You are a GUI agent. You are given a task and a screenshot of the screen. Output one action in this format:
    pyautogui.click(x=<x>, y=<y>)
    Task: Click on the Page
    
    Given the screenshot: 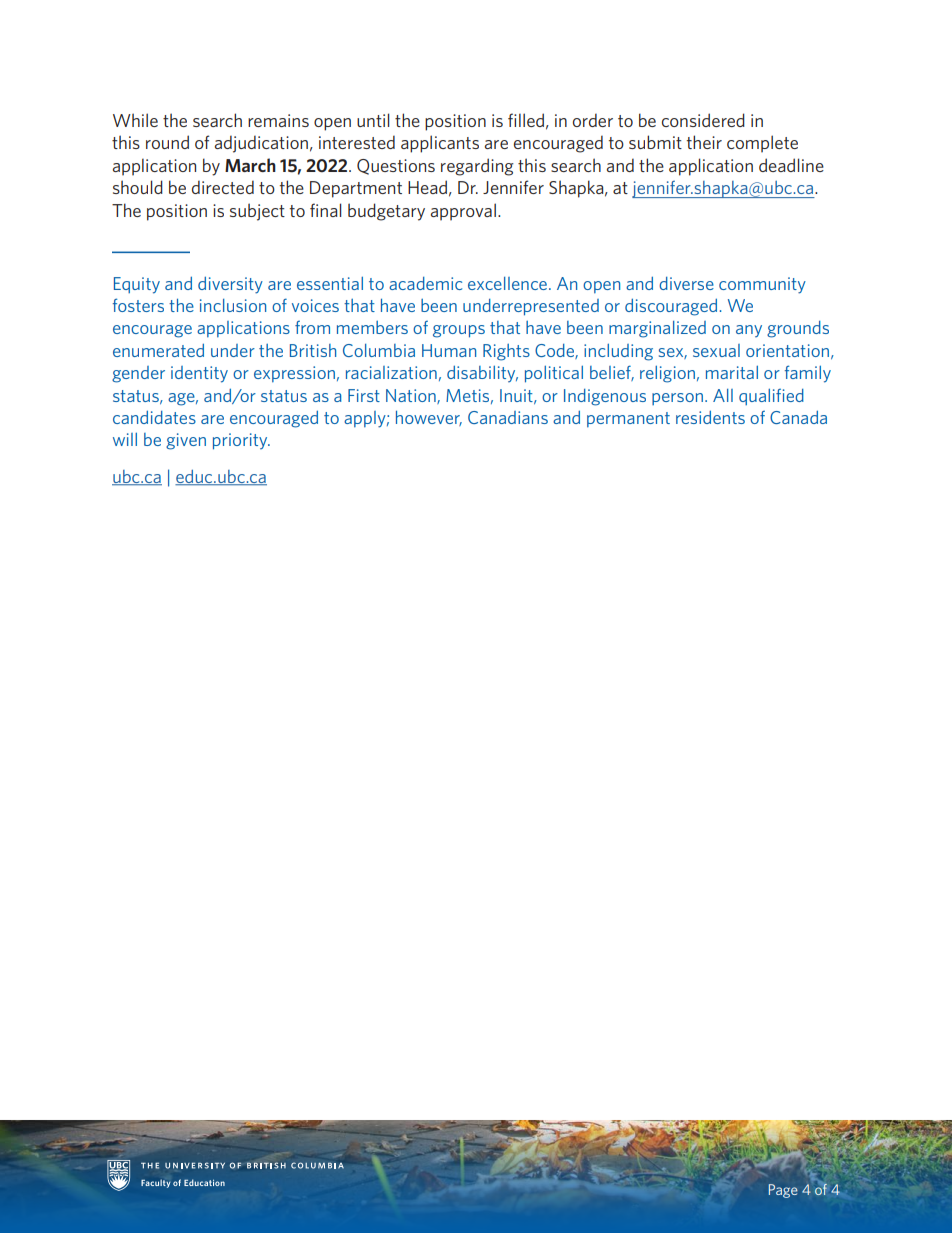 What is the action you would take?
    pyautogui.click(x=783, y=1191)
